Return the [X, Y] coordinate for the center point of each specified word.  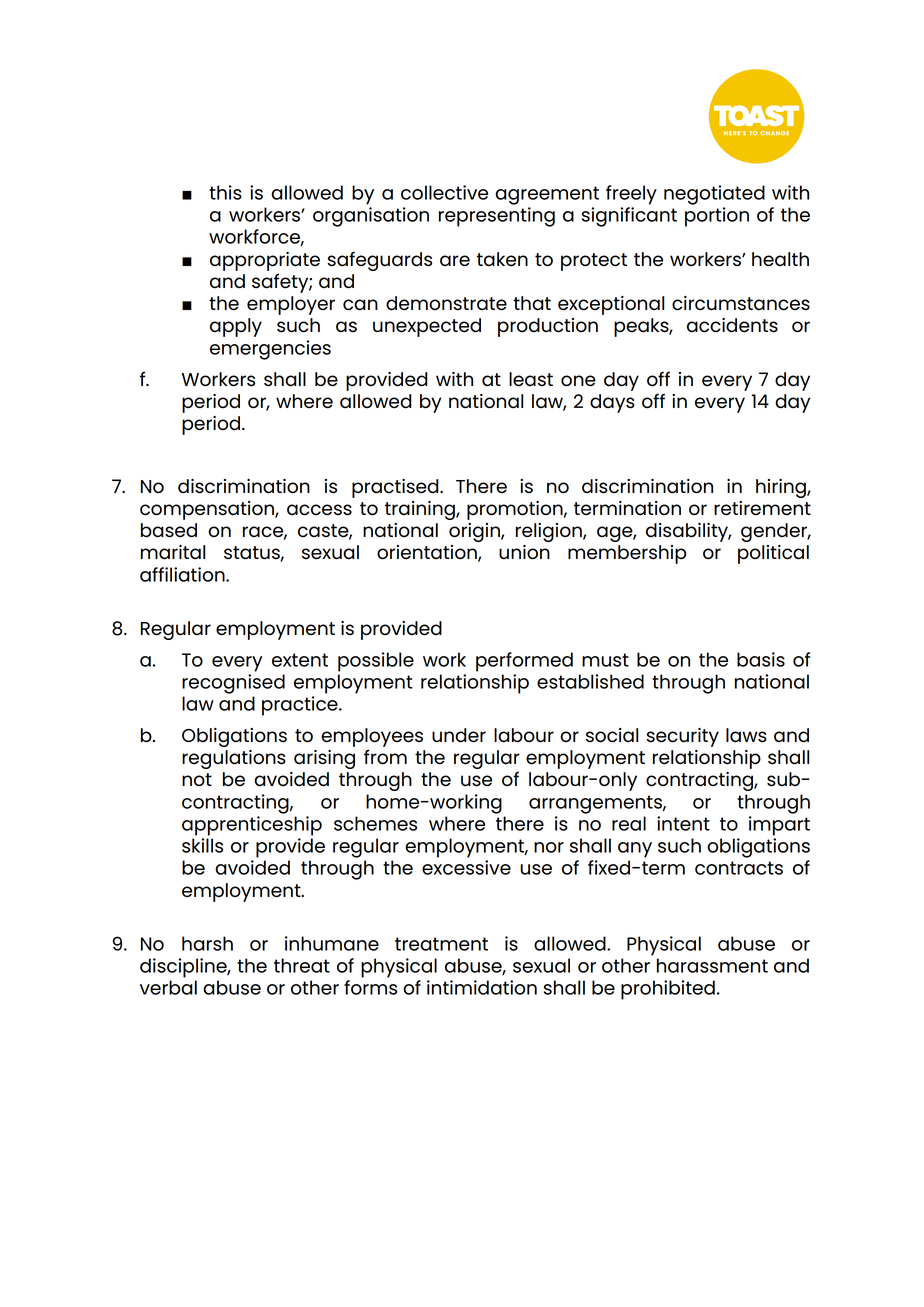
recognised [233, 684]
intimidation [482, 987]
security [682, 737]
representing [497, 217]
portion [717, 217]
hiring [782, 488]
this [225, 192]
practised [396, 488]
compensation [208, 510]
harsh [207, 943]
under [459, 735]
